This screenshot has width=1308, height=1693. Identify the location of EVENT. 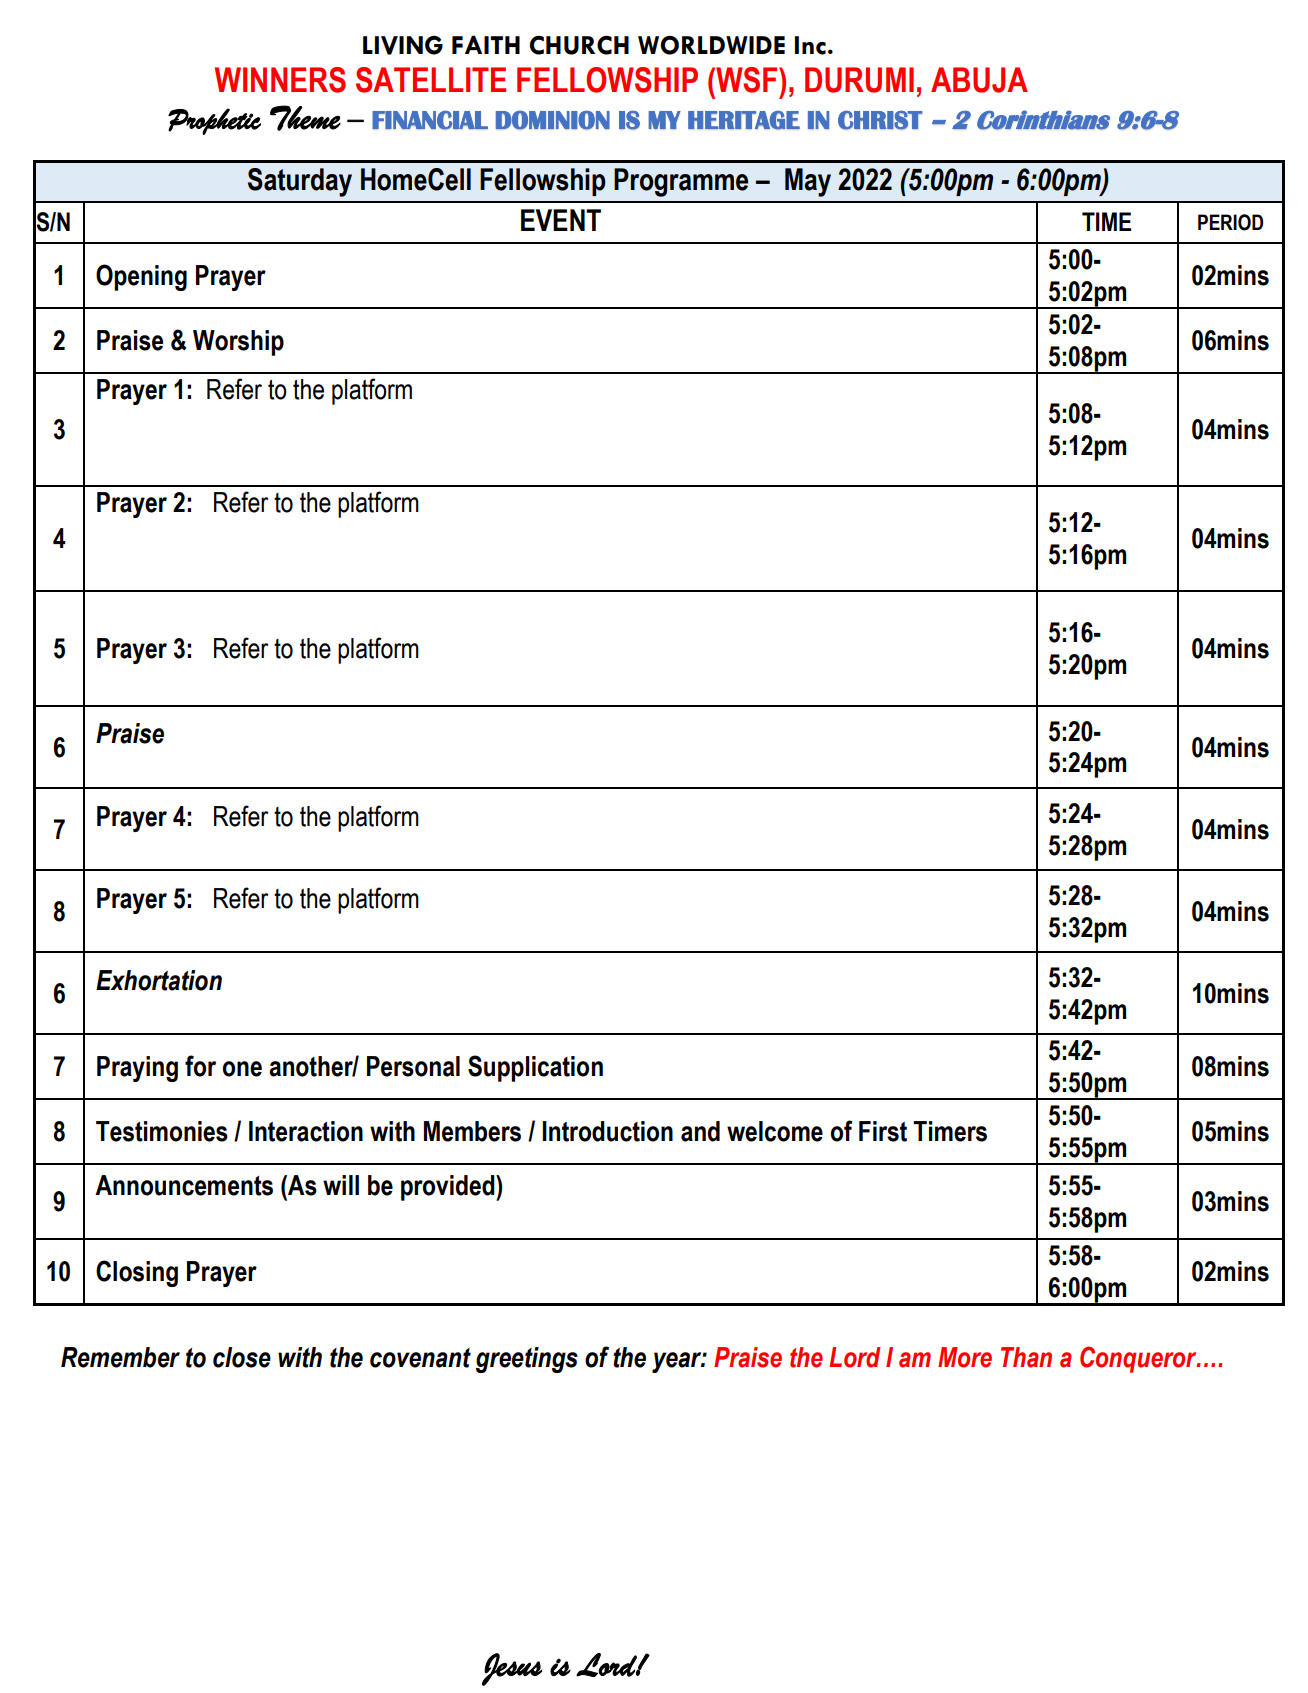
(561, 220).
